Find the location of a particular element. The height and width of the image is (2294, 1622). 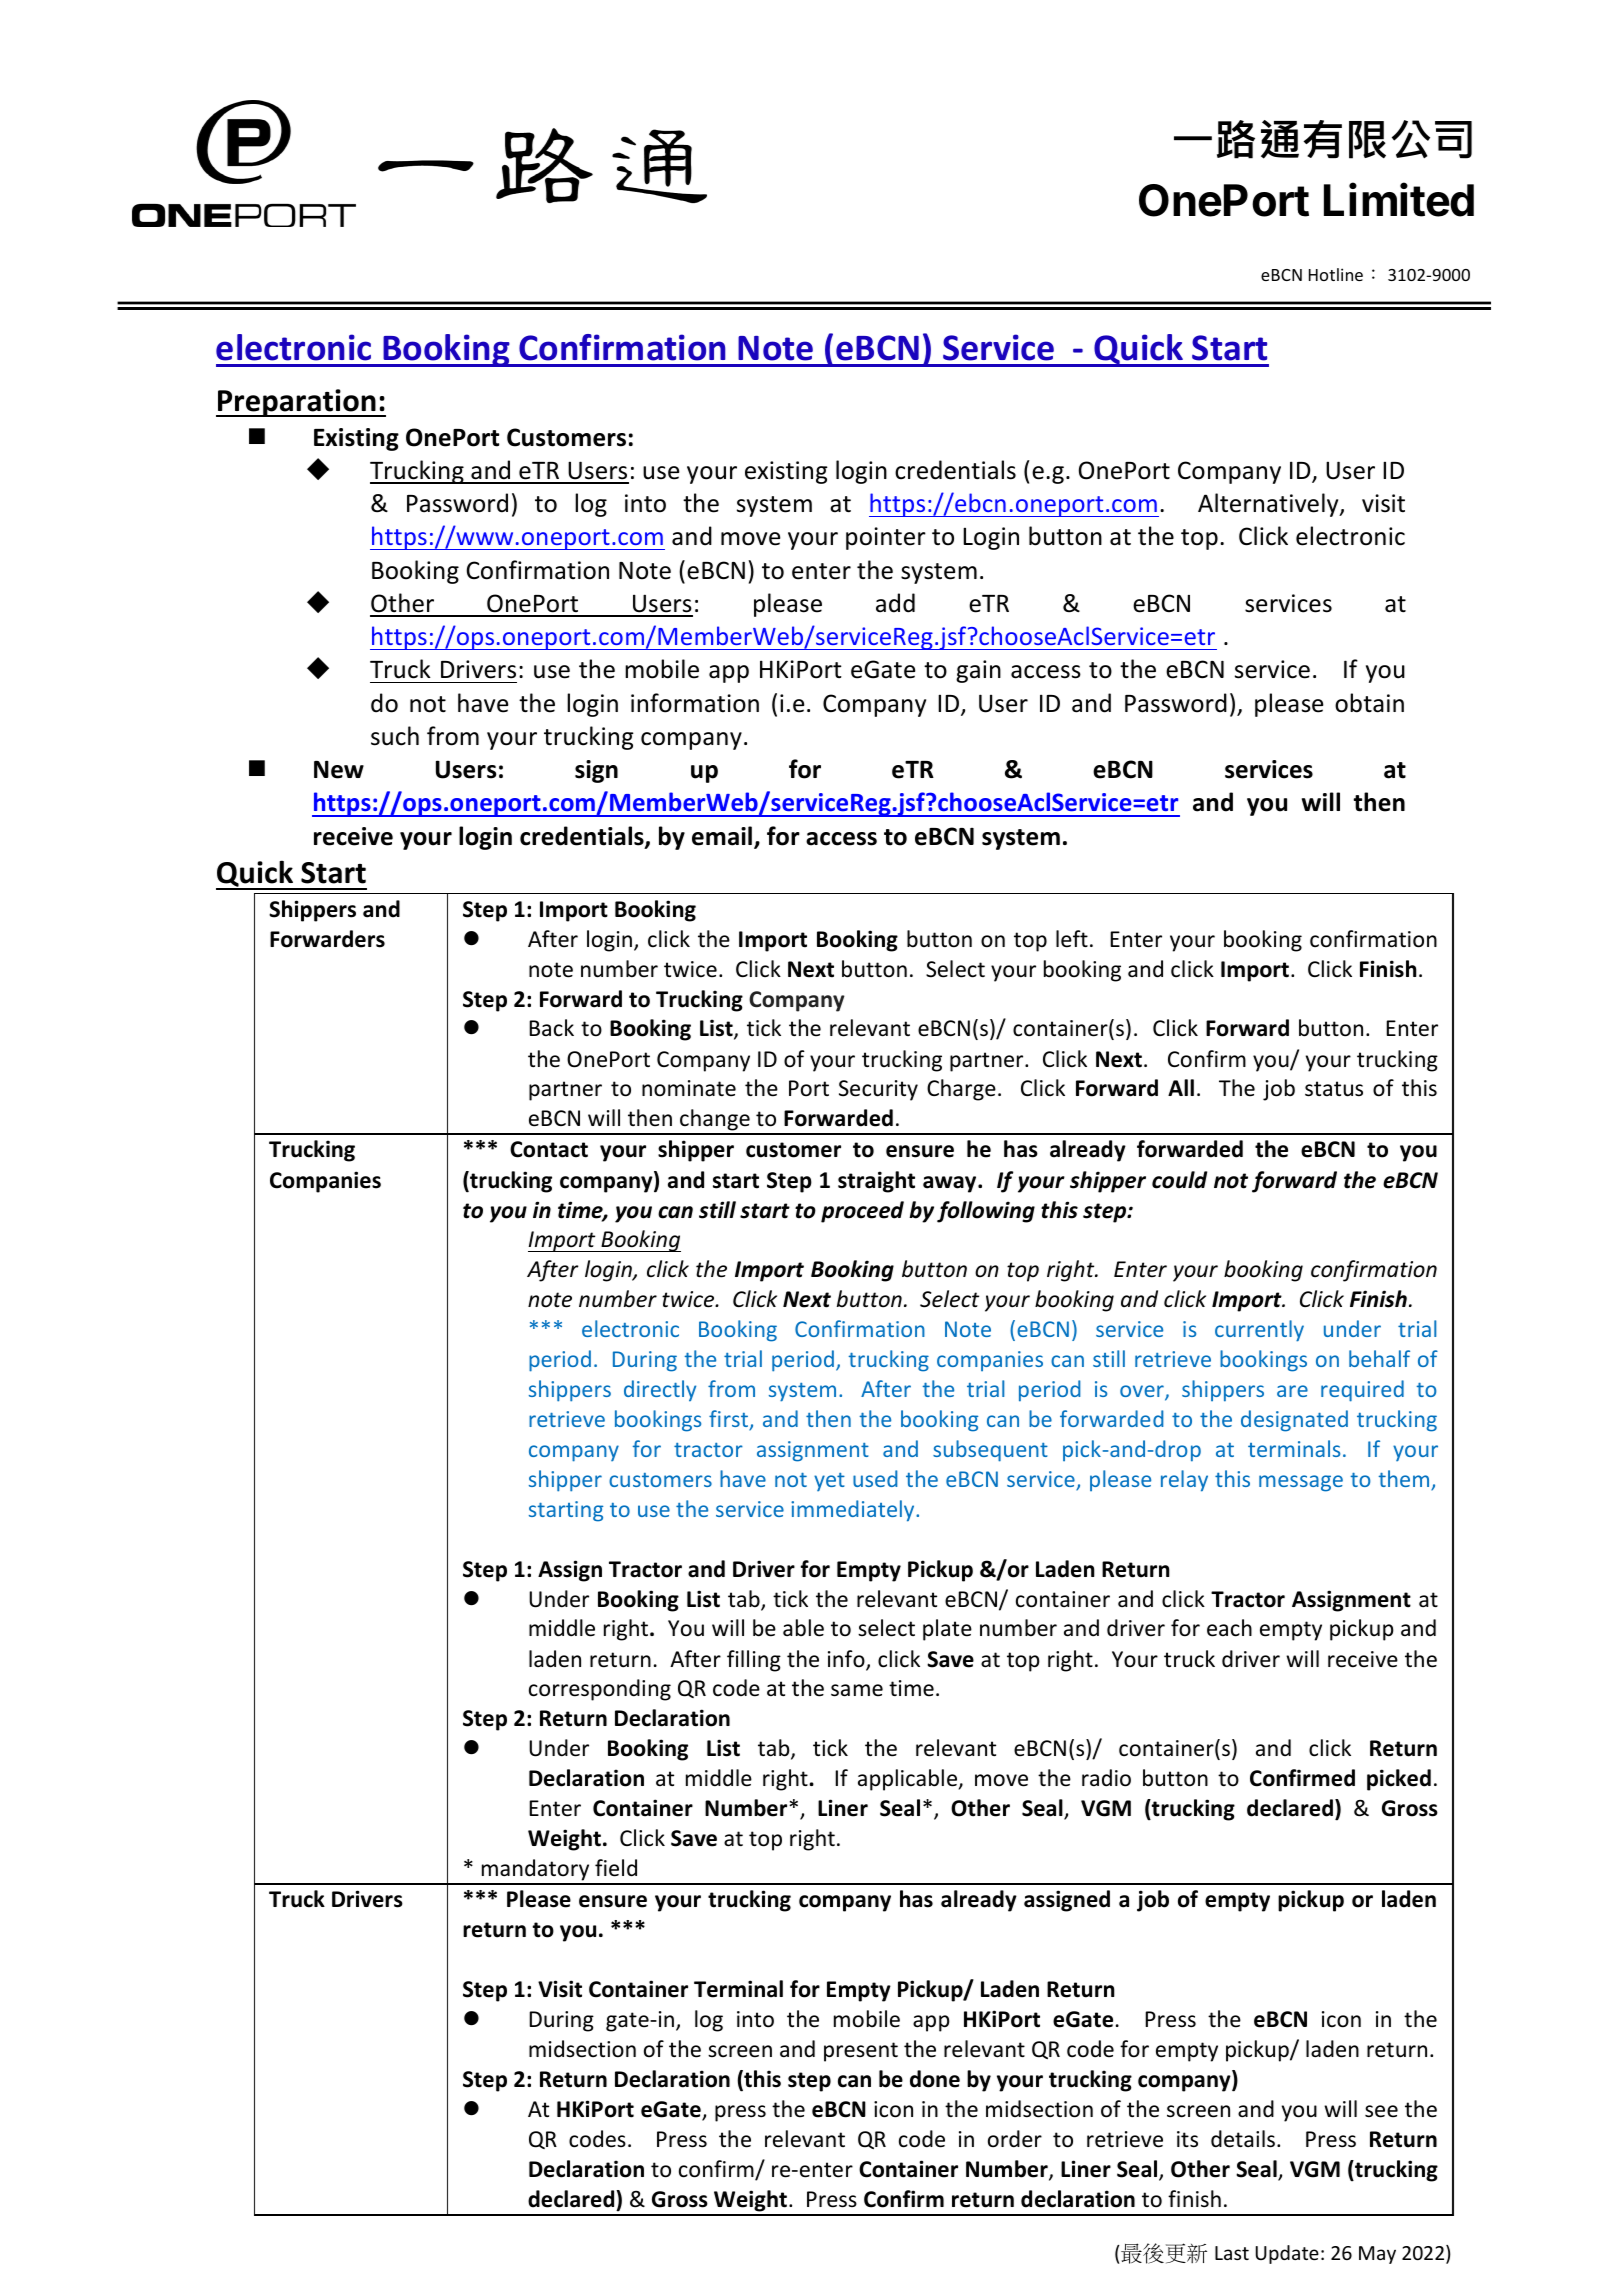

Limited is located at coordinates (1399, 199).
